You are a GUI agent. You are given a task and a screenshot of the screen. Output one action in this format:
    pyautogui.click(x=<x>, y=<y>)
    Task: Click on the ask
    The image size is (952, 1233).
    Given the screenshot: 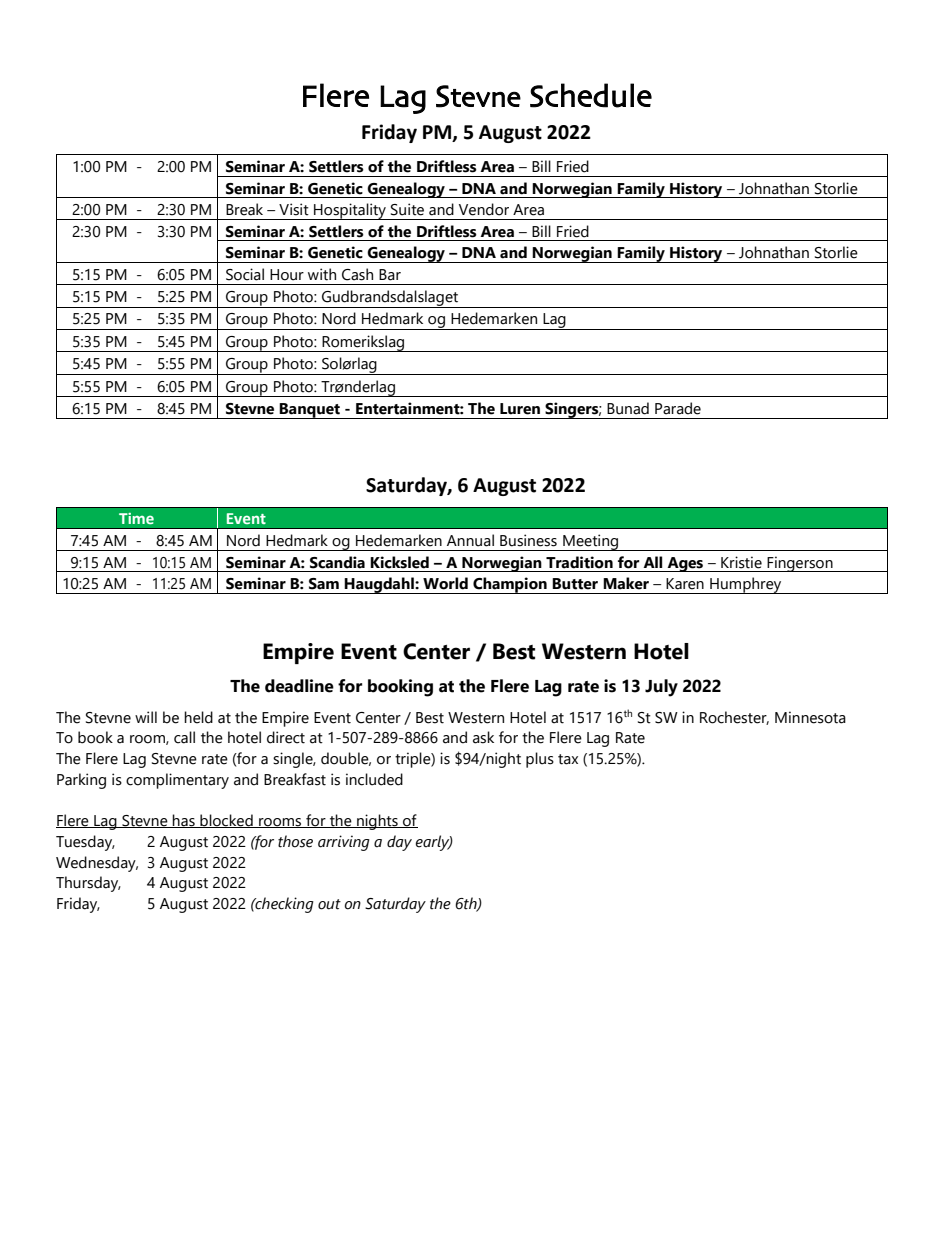 What is the action you would take?
    pyautogui.click(x=483, y=737)
